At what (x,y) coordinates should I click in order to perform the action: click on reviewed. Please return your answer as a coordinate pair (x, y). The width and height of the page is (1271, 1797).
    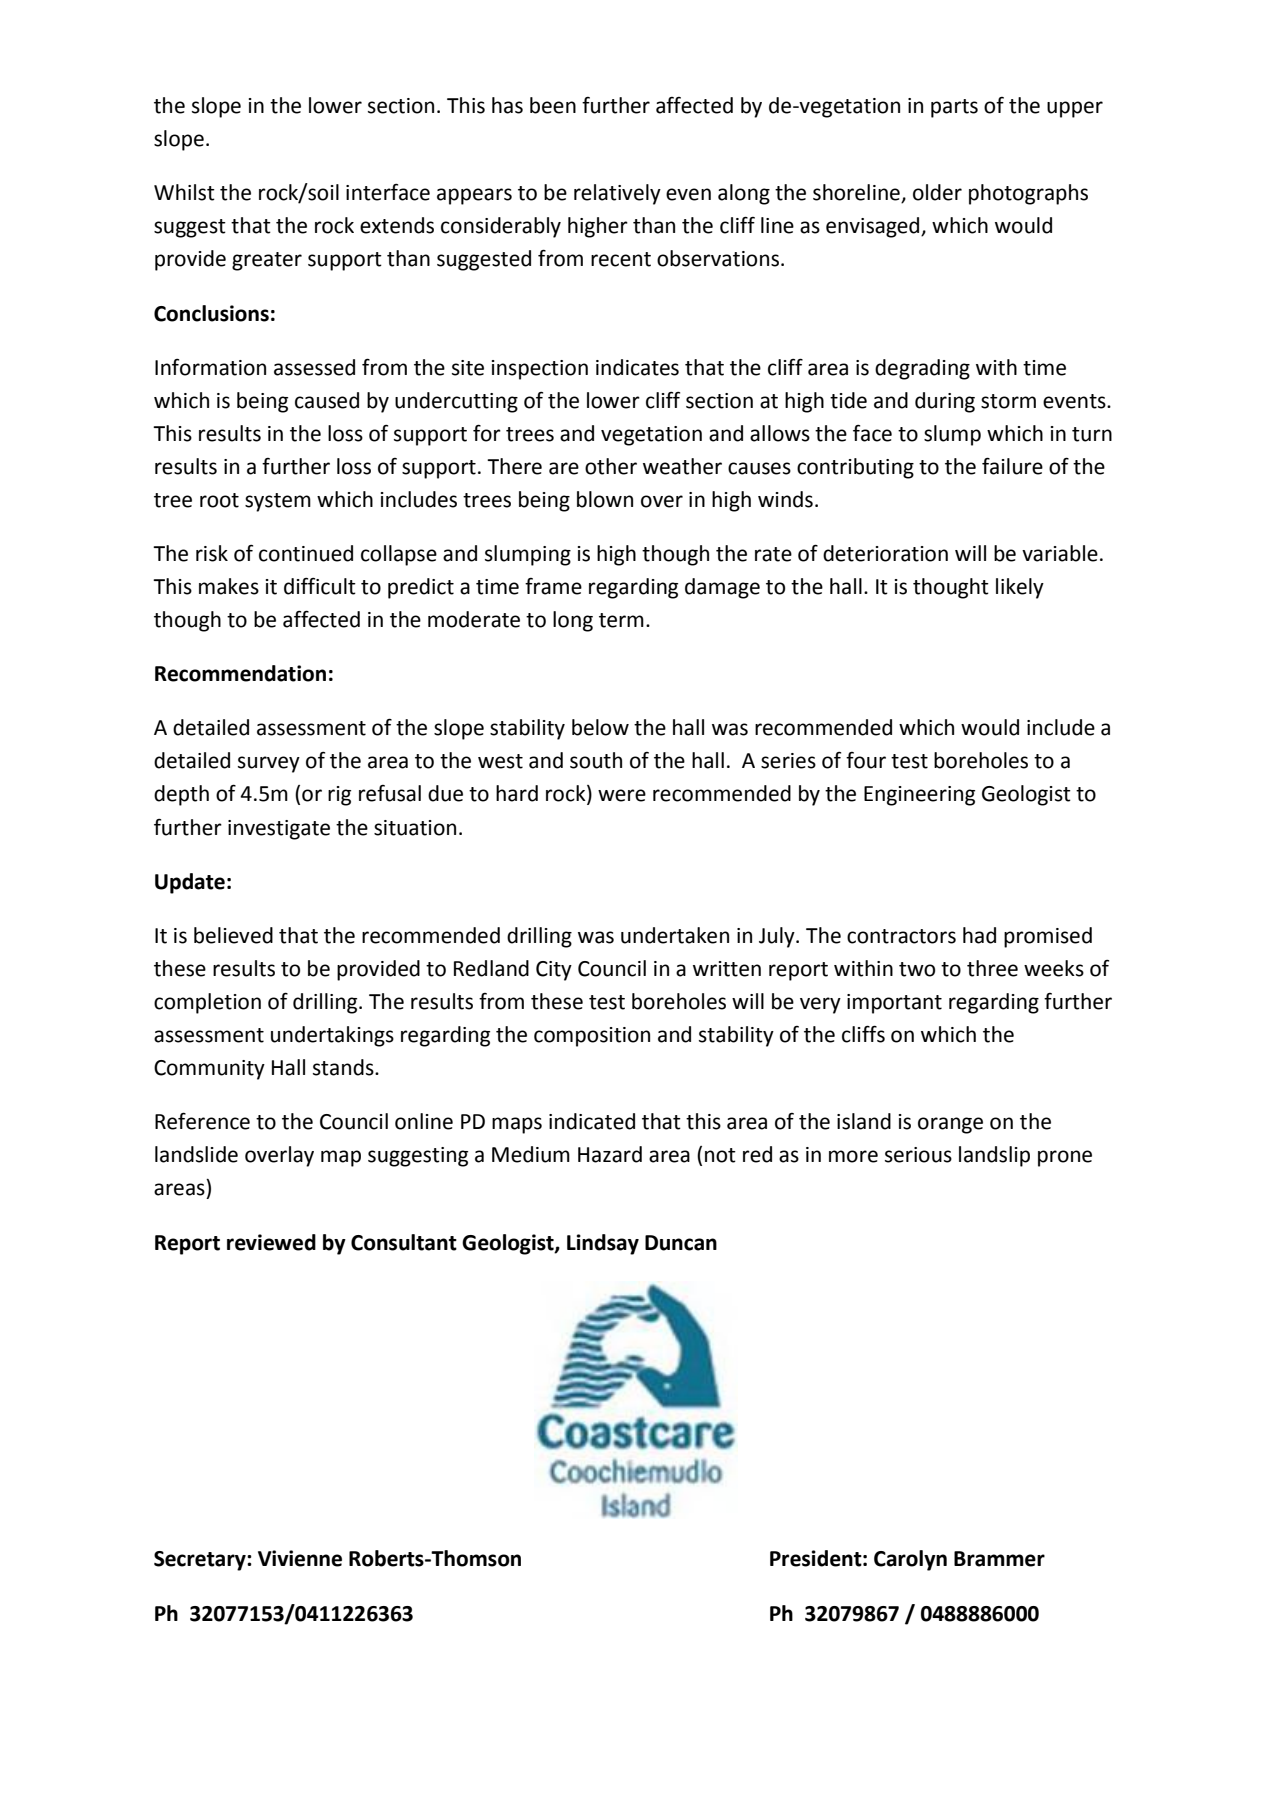
    Looking at the image, I should click on (271, 1242).
